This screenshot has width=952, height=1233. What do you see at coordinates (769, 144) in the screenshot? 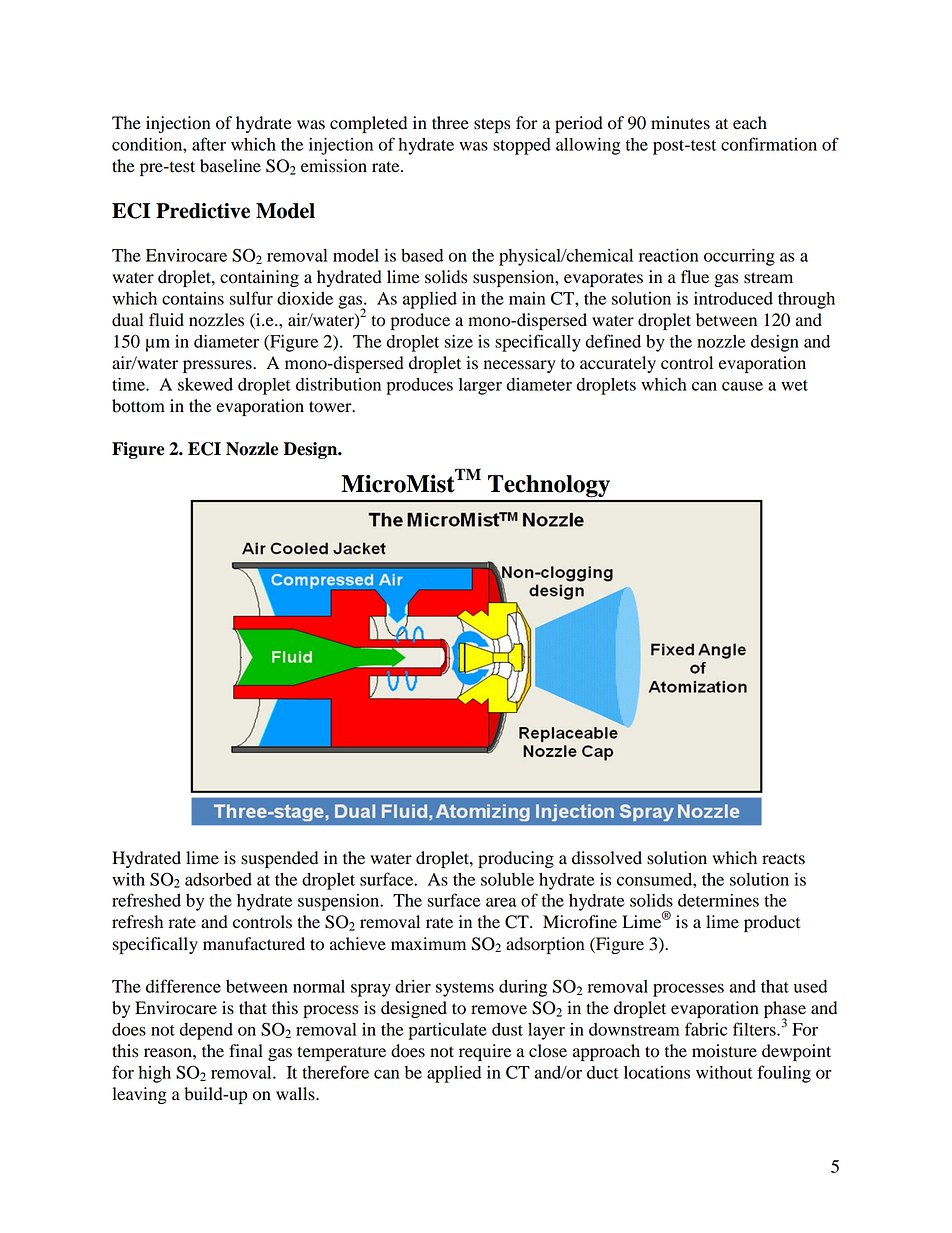
I see `confirmation` at bounding box center [769, 144].
